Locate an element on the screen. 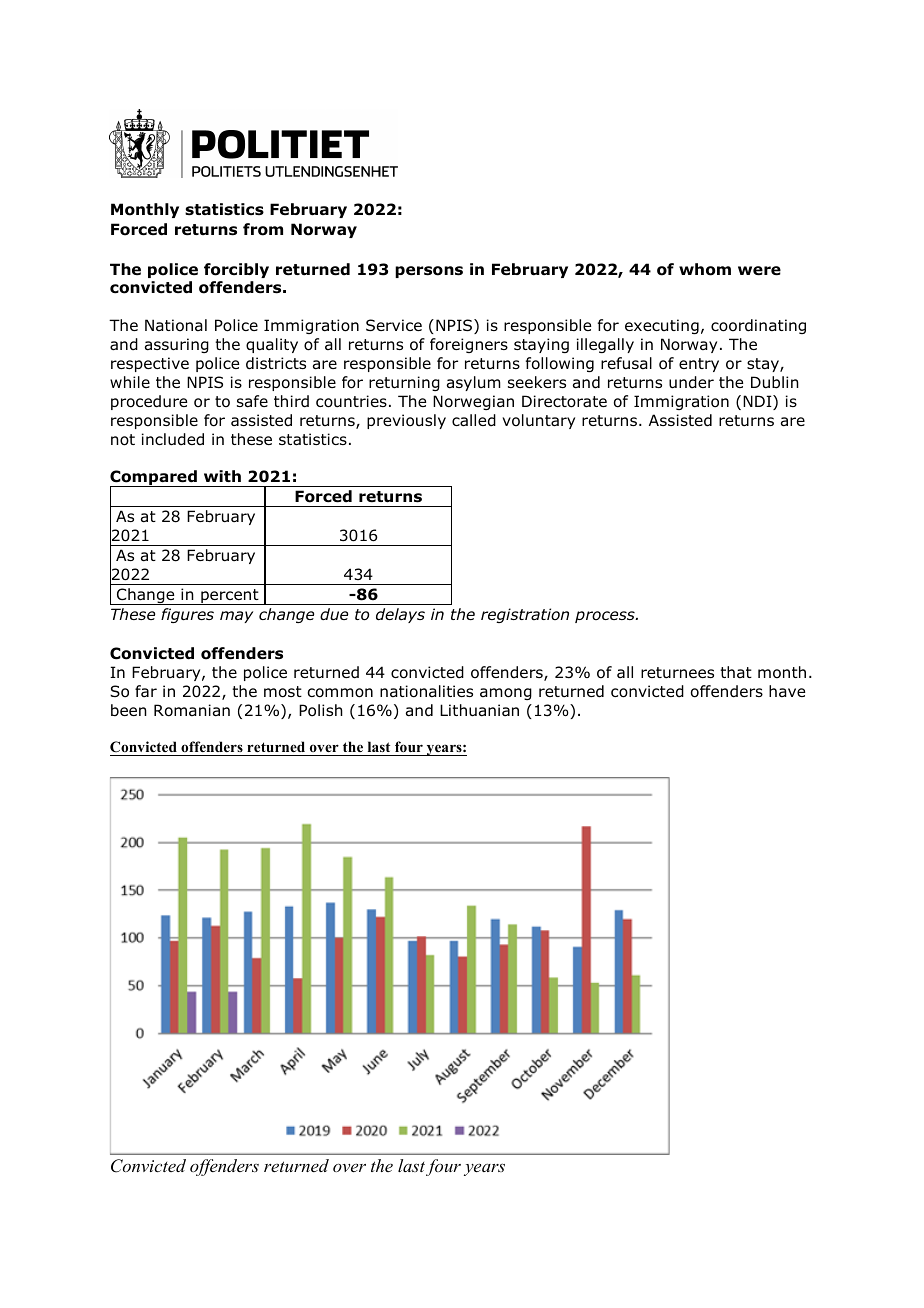 Image resolution: width=924 pixels, height=1308 pixels. from is located at coordinates (263, 229).
